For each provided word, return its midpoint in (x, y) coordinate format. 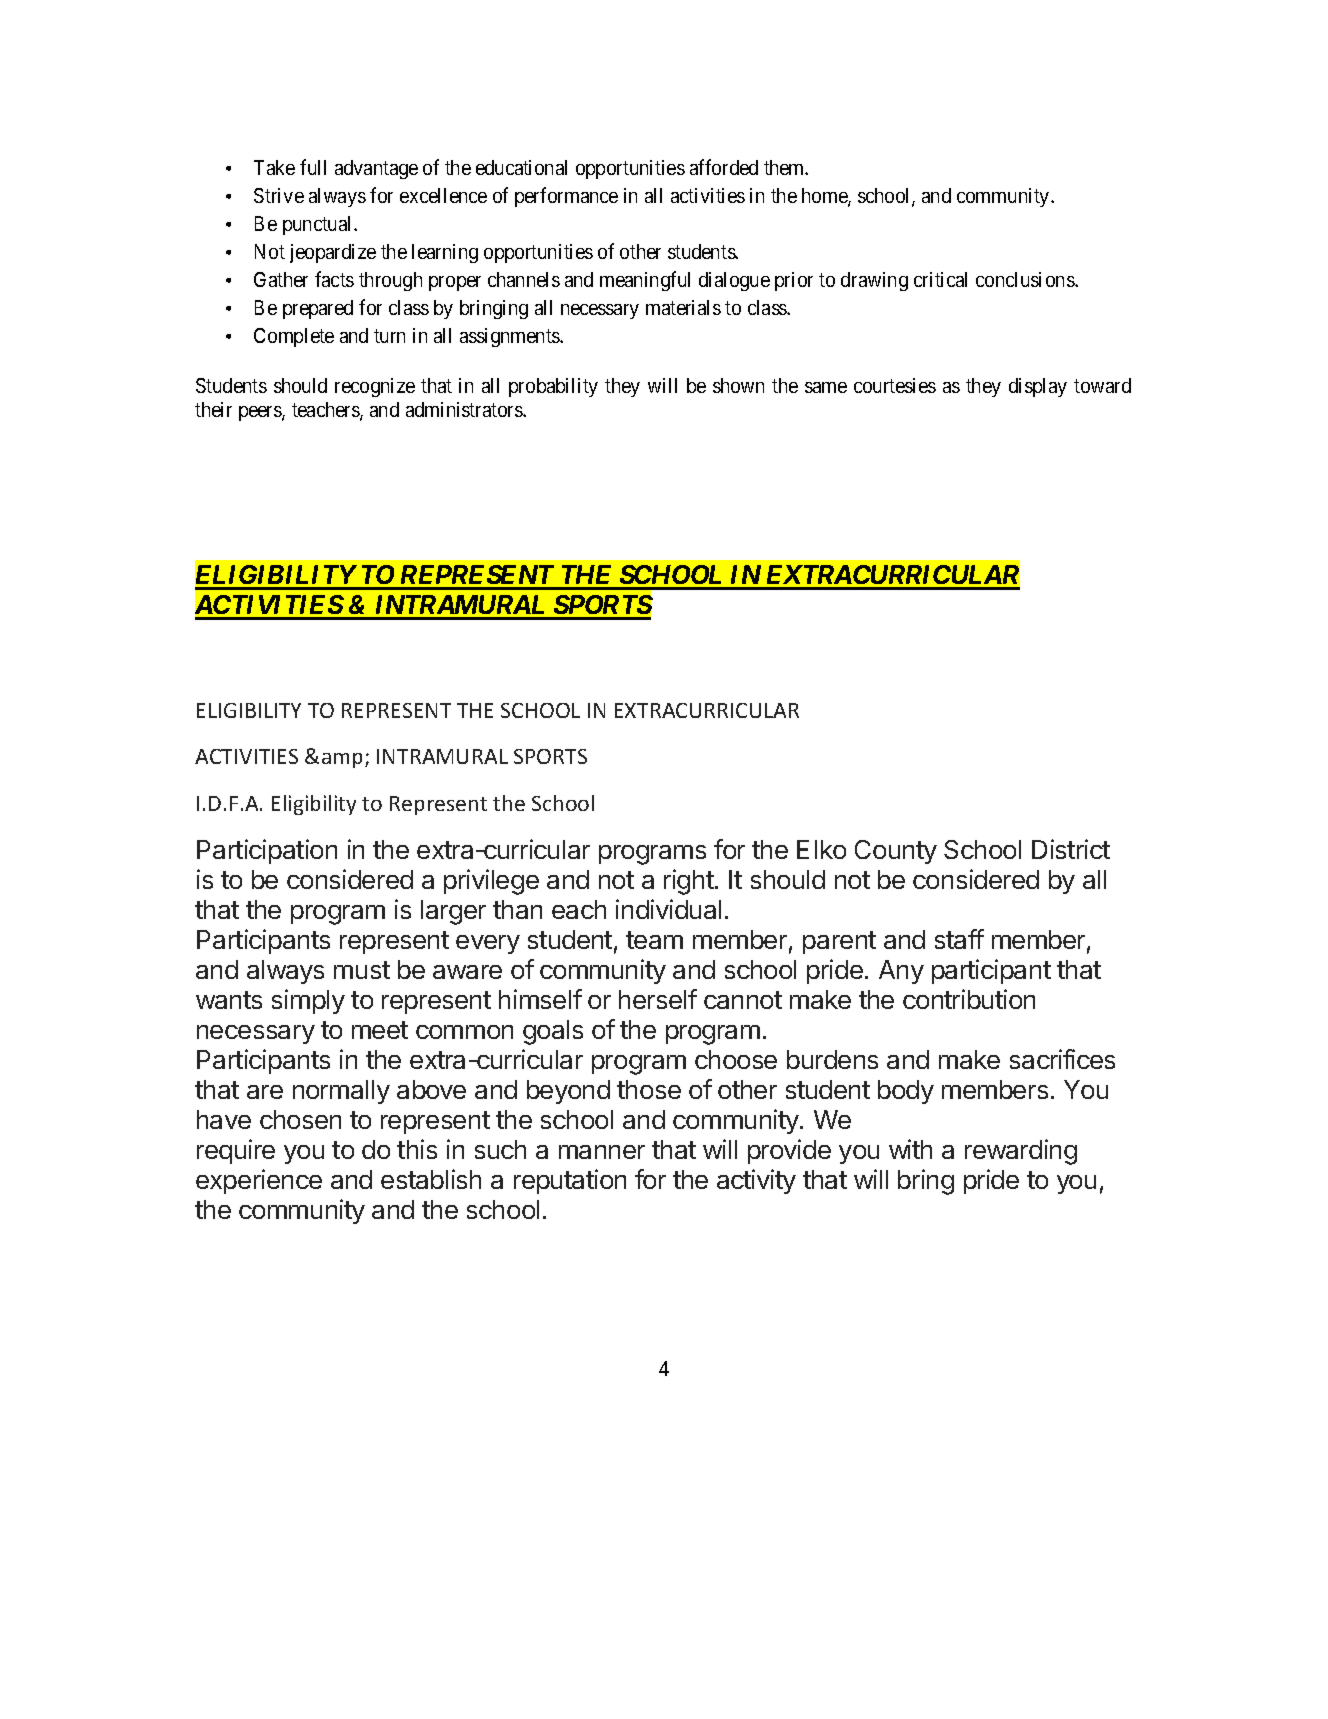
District (1071, 849)
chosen (300, 1119)
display (1038, 387)
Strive (279, 195)
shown (738, 385)
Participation (267, 851)
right (689, 882)
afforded (724, 167)
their (213, 409)
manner (602, 1152)
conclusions (1026, 279)
